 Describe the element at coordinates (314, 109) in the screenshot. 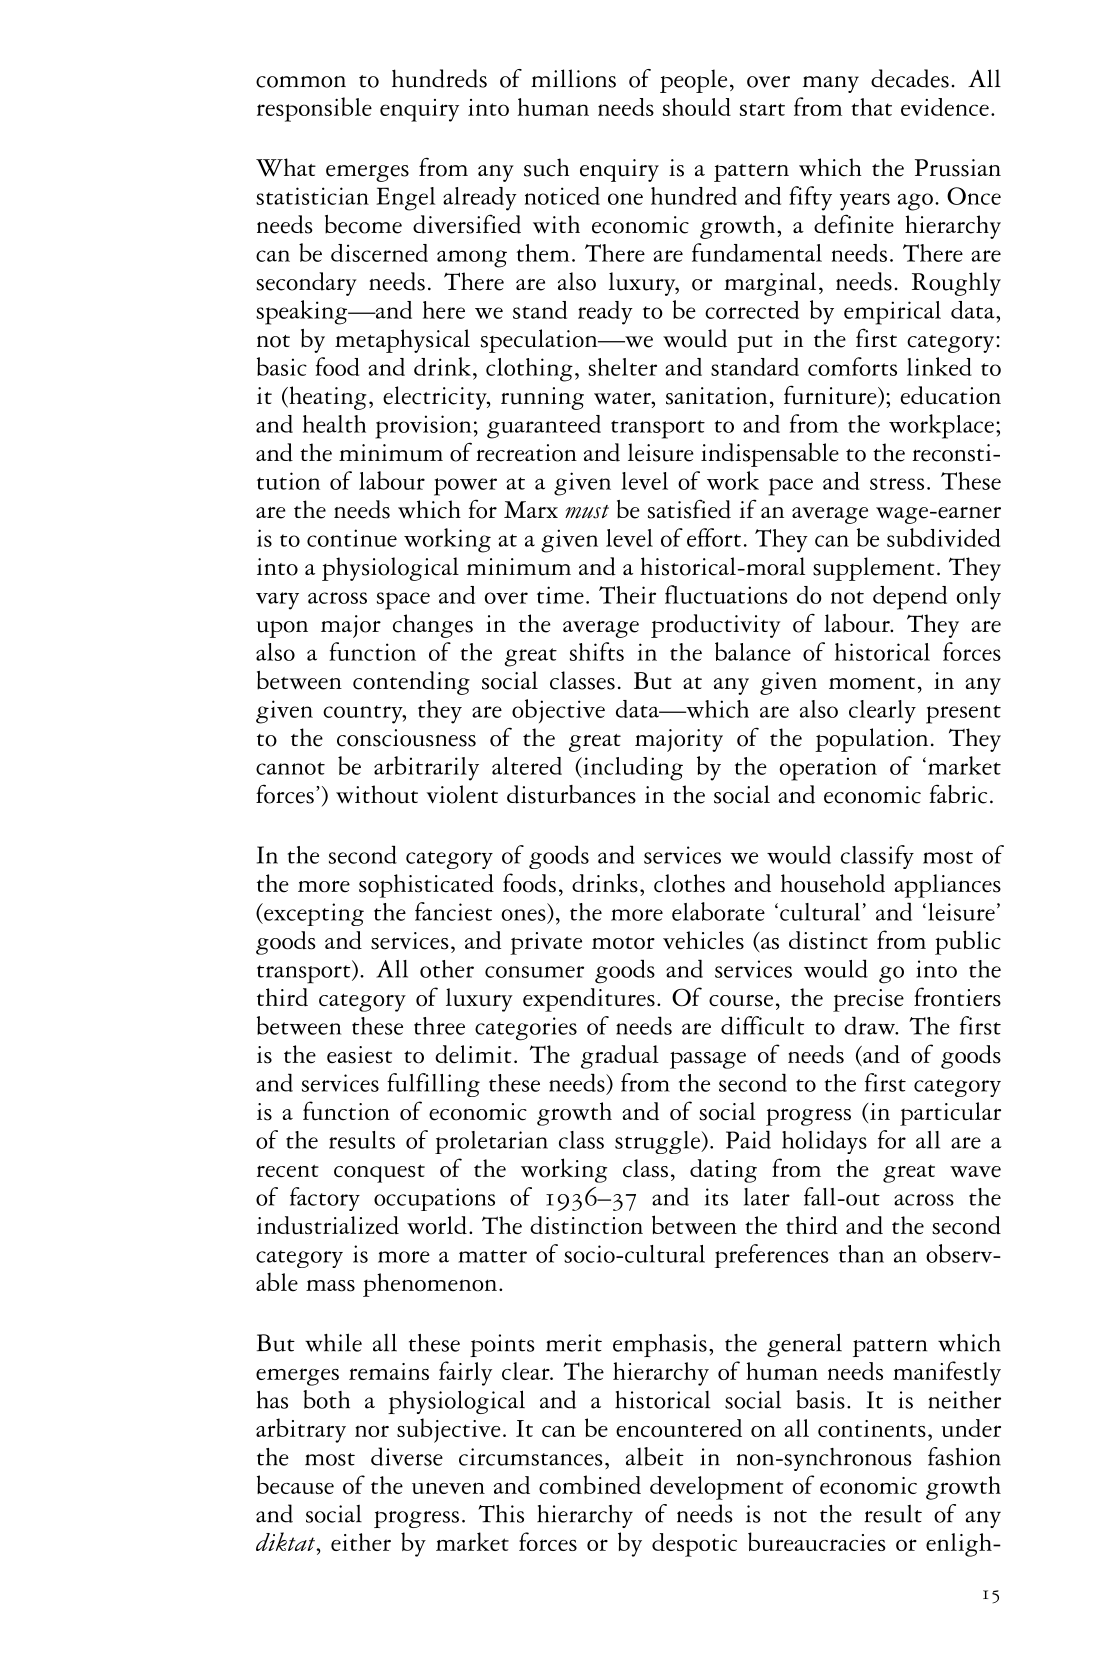

I see `responsible` at that location.
